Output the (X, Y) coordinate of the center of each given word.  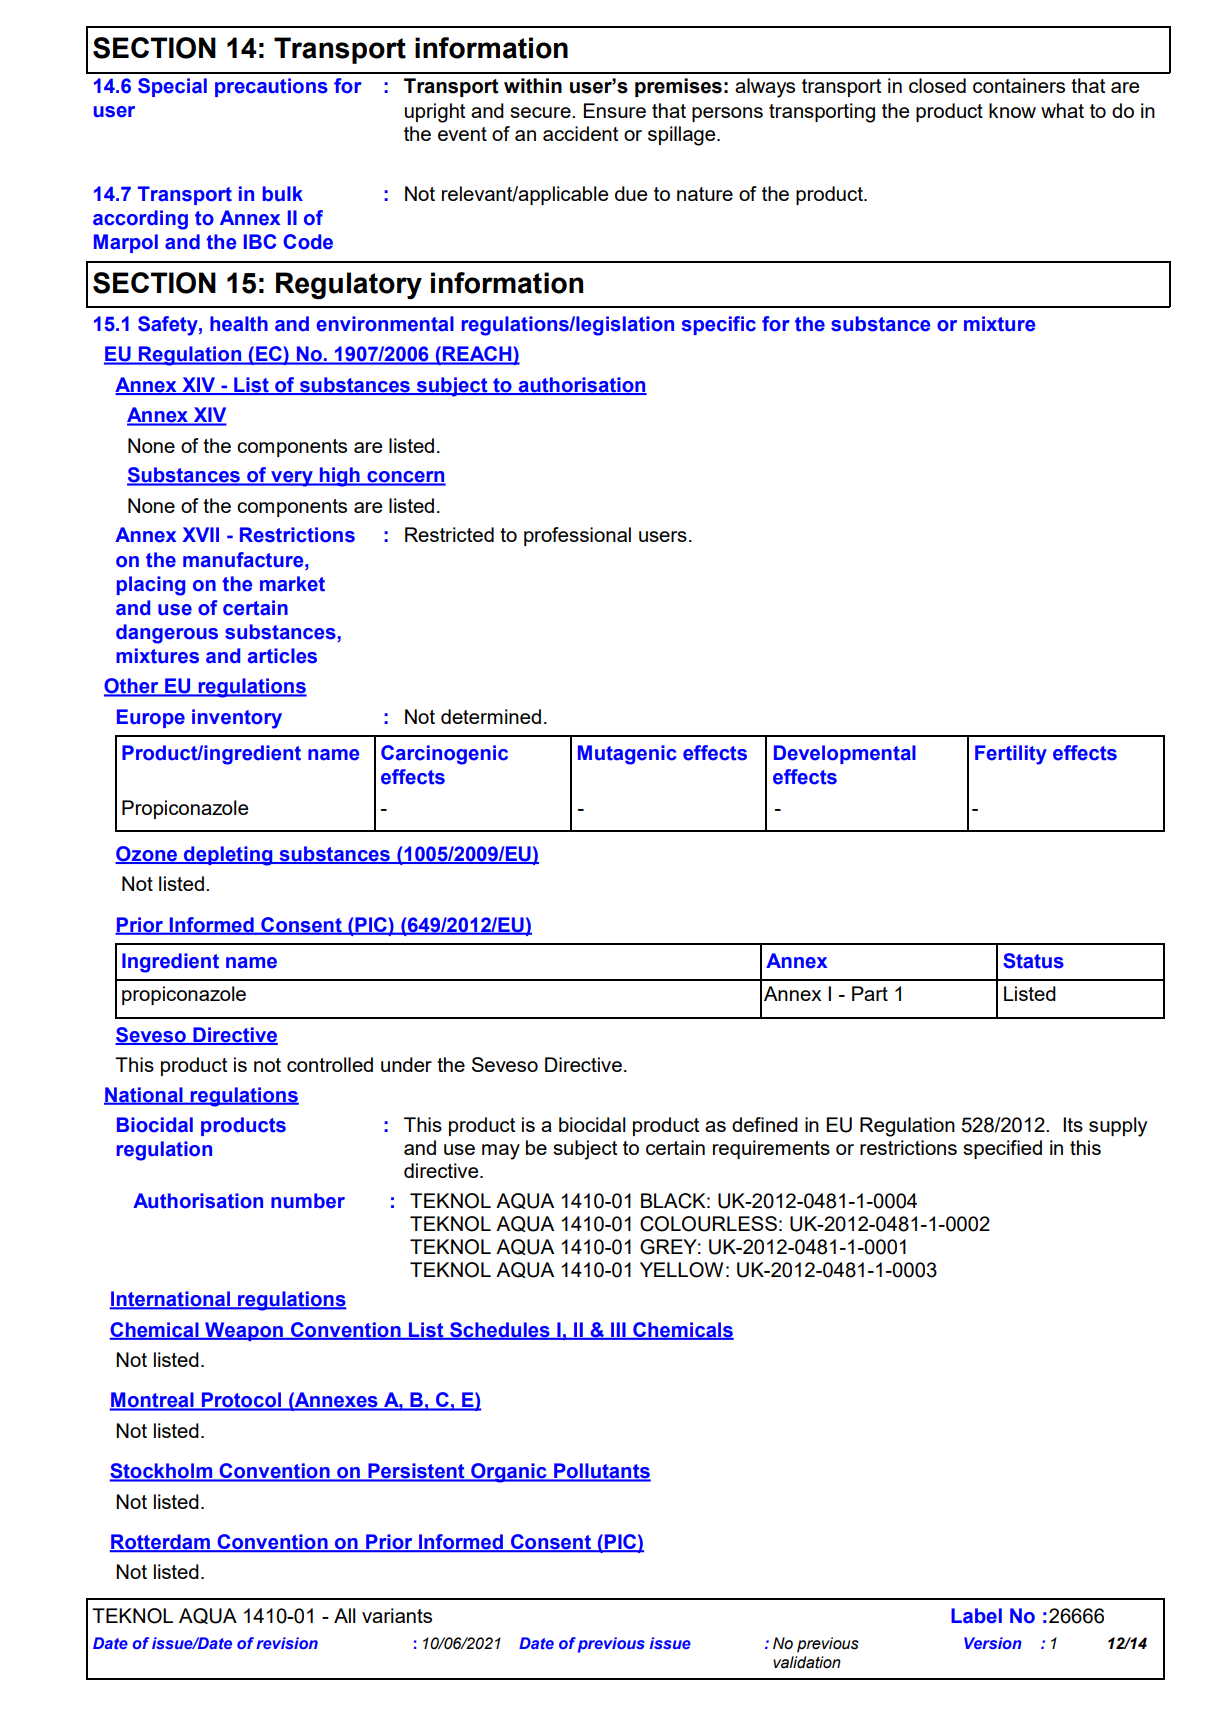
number (308, 1201)
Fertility (1011, 755)
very (292, 479)
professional (577, 536)
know (1012, 110)
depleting (228, 856)
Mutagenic (627, 755)
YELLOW (681, 1270)
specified (1002, 1149)
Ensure (615, 110)
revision (287, 1643)
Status (1033, 961)
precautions (271, 87)
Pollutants (601, 1472)
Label (976, 1616)
